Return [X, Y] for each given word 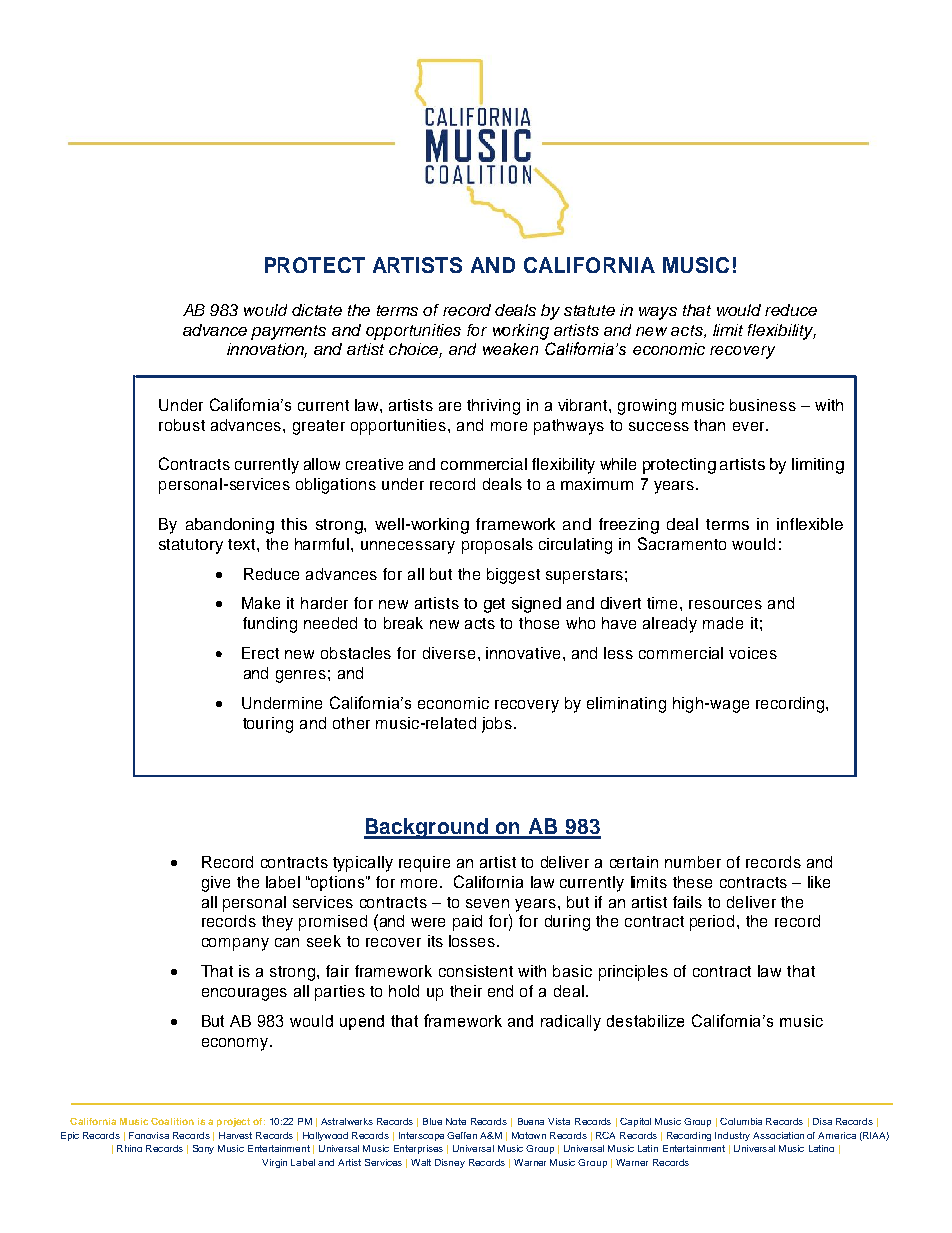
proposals [497, 546]
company [235, 944]
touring [268, 725]
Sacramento [682, 543]
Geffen [462, 1135]
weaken [510, 349]
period [712, 923]
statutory [191, 546]
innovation [267, 350]
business [763, 405]
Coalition [172, 1121]
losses [473, 941]
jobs [498, 725]
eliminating [626, 705]
